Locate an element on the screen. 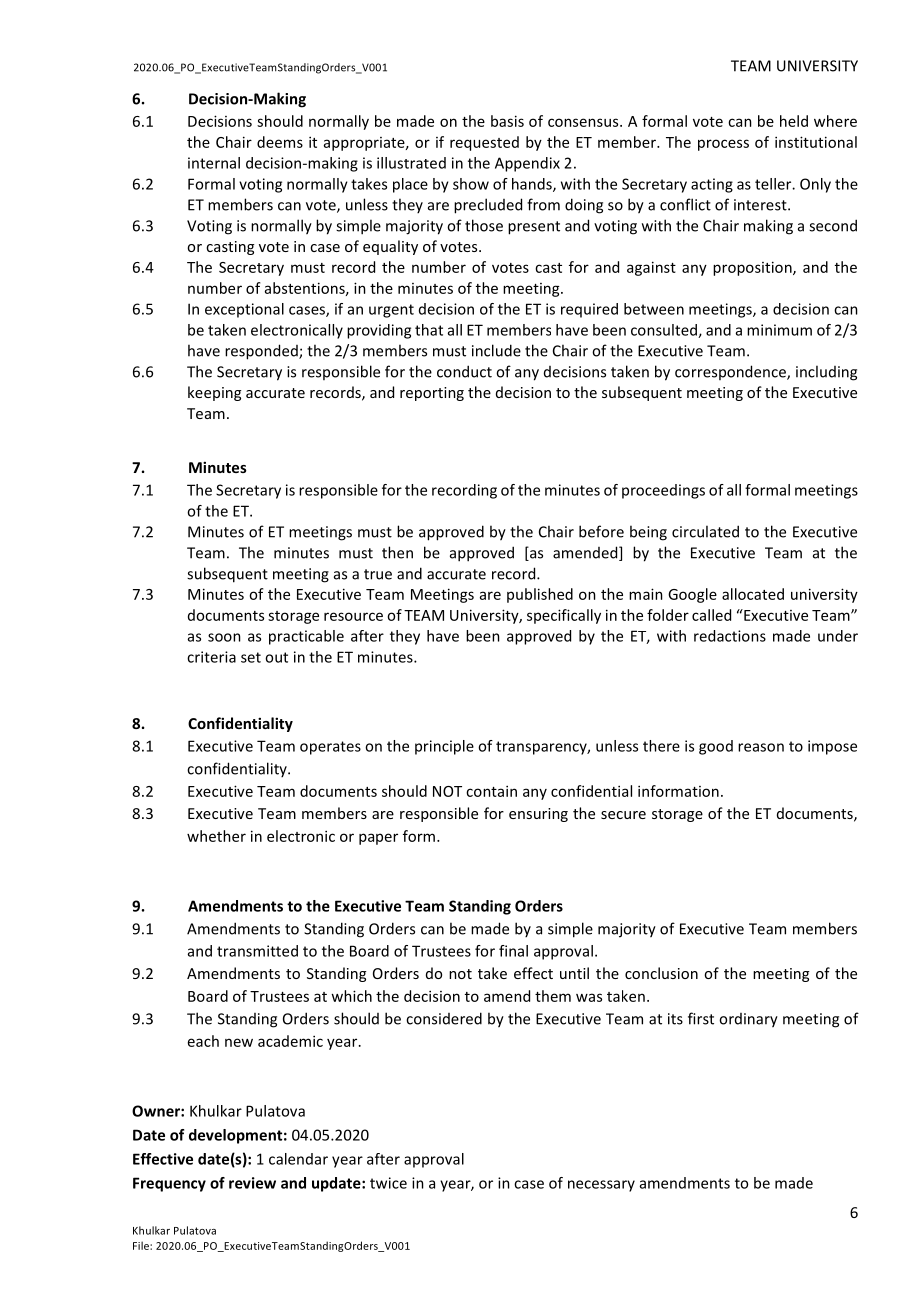  ordinary is located at coordinates (748, 1020).
